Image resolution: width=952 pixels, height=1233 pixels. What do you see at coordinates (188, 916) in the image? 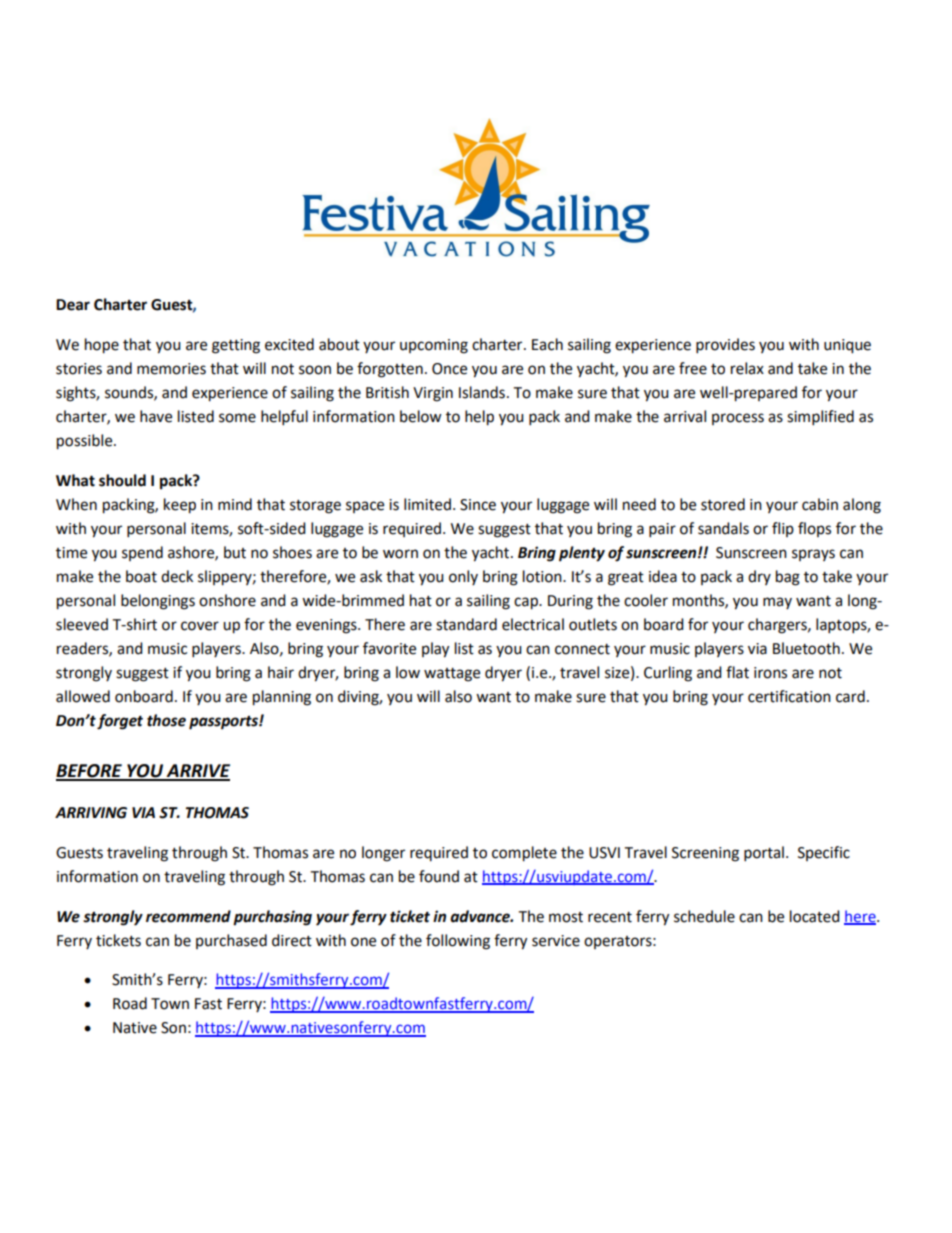
I see `recommend` at bounding box center [188, 916].
